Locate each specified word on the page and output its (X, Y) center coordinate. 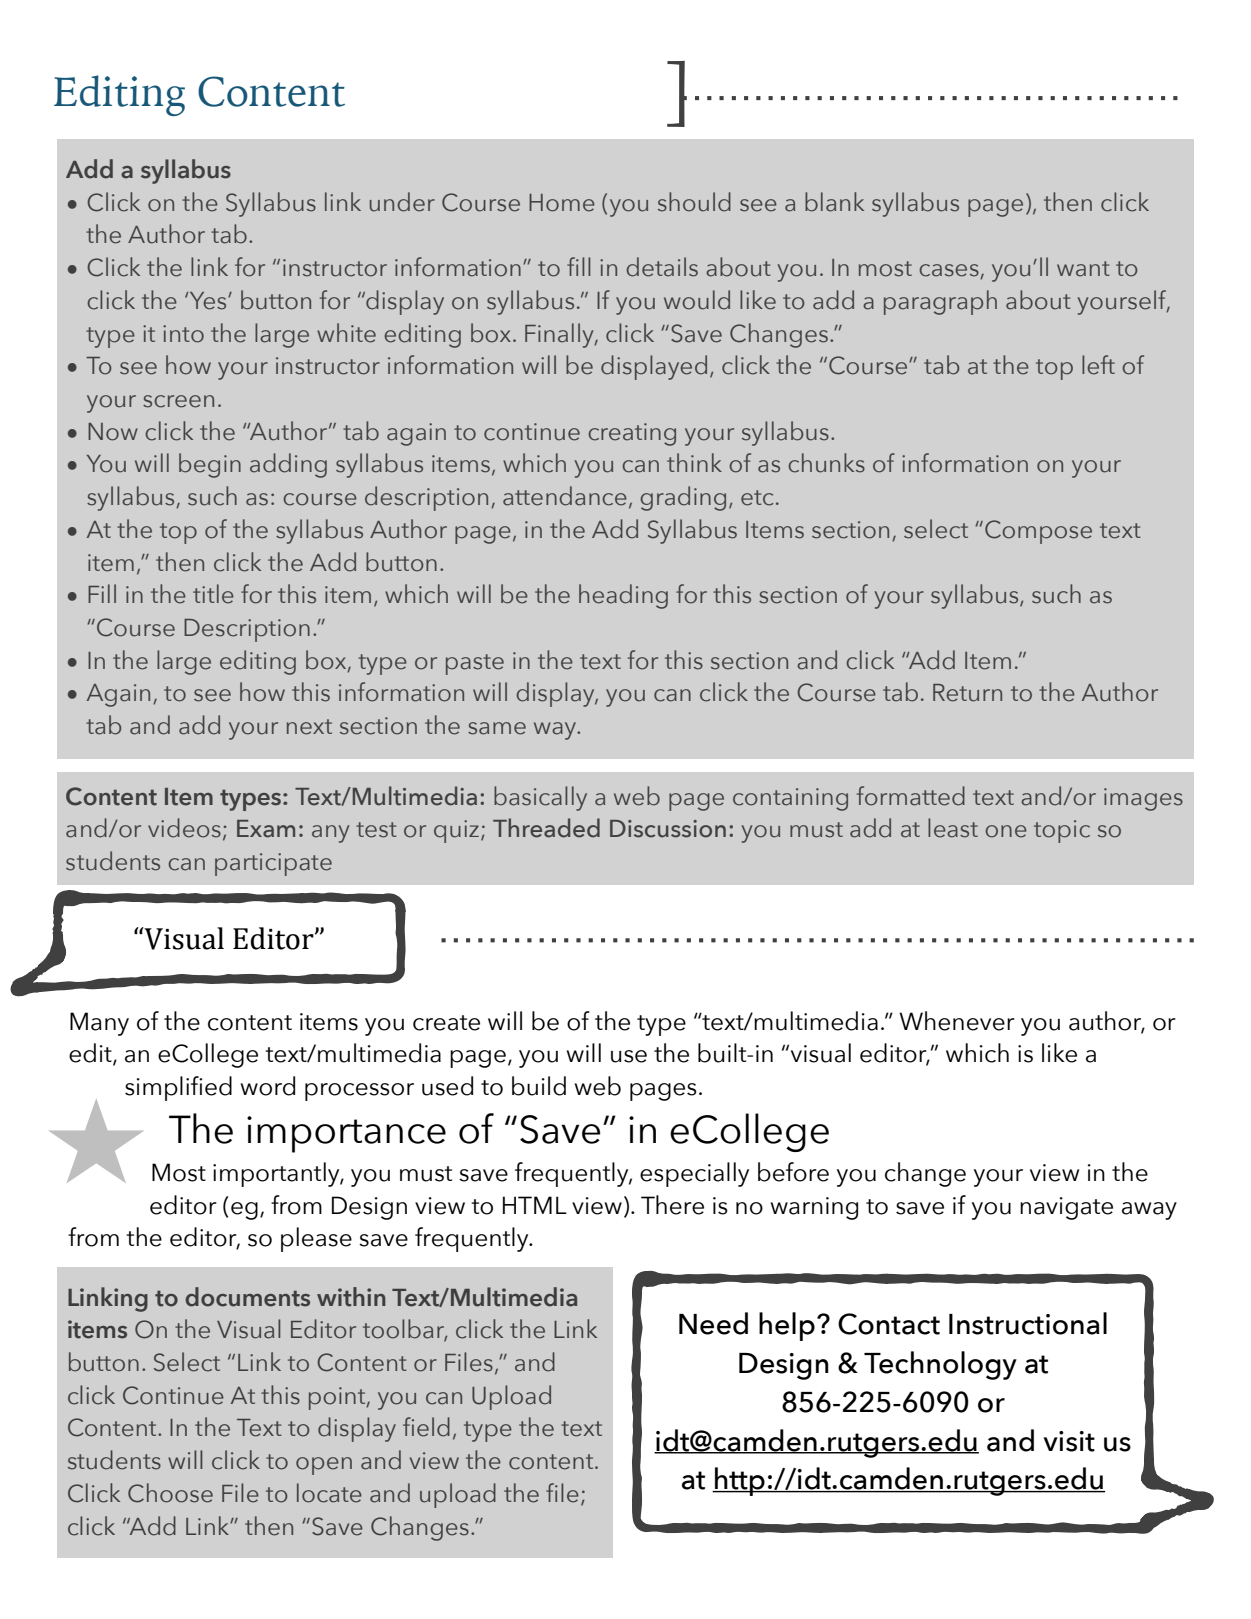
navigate (1066, 1208)
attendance (565, 496)
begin (210, 465)
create (446, 1023)
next (309, 727)
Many (99, 1024)
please (316, 1239)
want (1083, 269)
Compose (1038, 532)
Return (967, 693)
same (497, 728)
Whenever (957, 1021)
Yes (209, 301)
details (662, 267)
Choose (170, 1493)
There (672, 1205)
